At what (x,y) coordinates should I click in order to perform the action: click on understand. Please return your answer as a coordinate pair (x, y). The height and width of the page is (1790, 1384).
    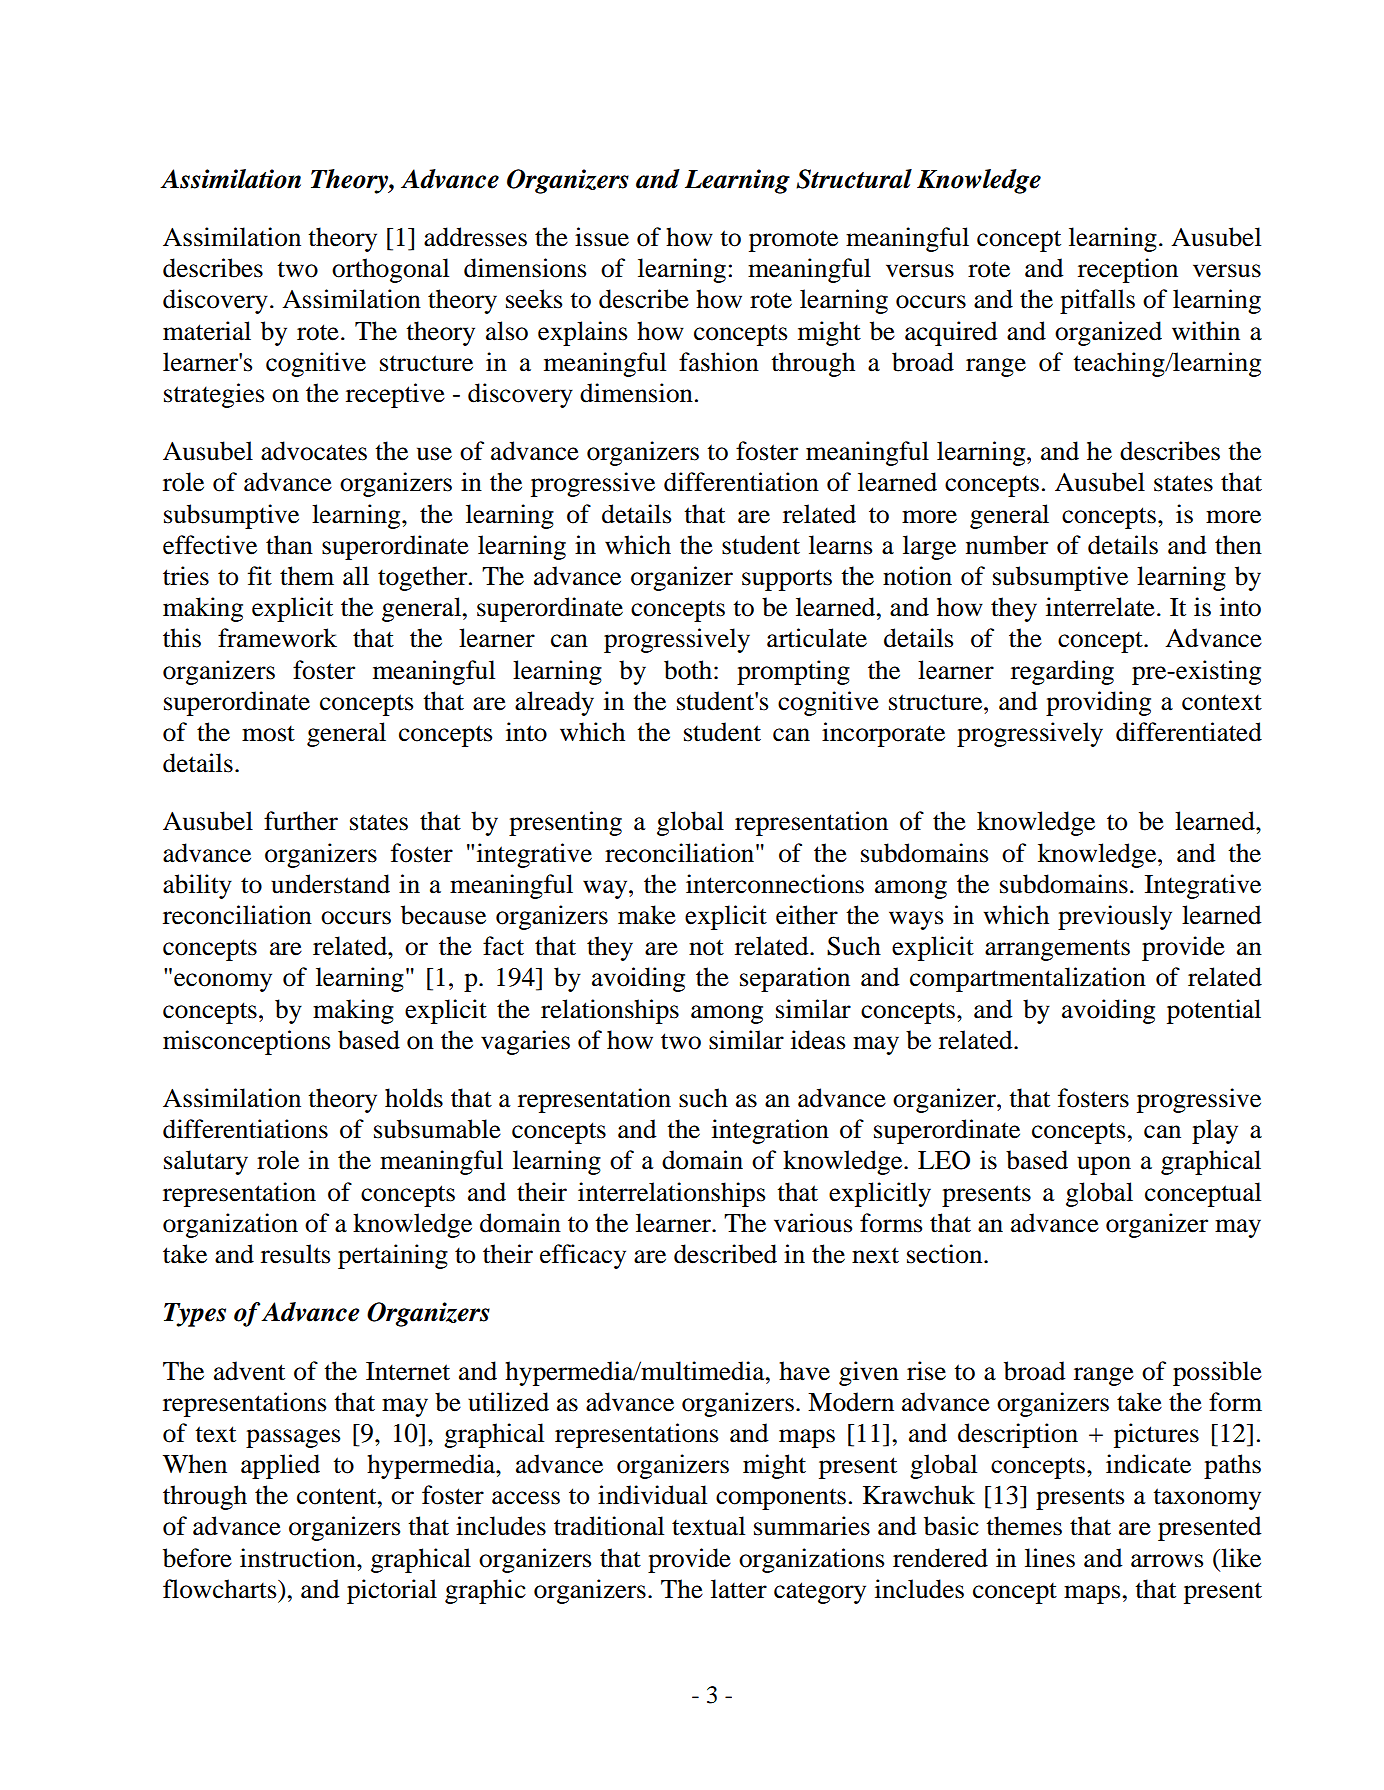
    Looking at the image, I should click on (330, 884).
